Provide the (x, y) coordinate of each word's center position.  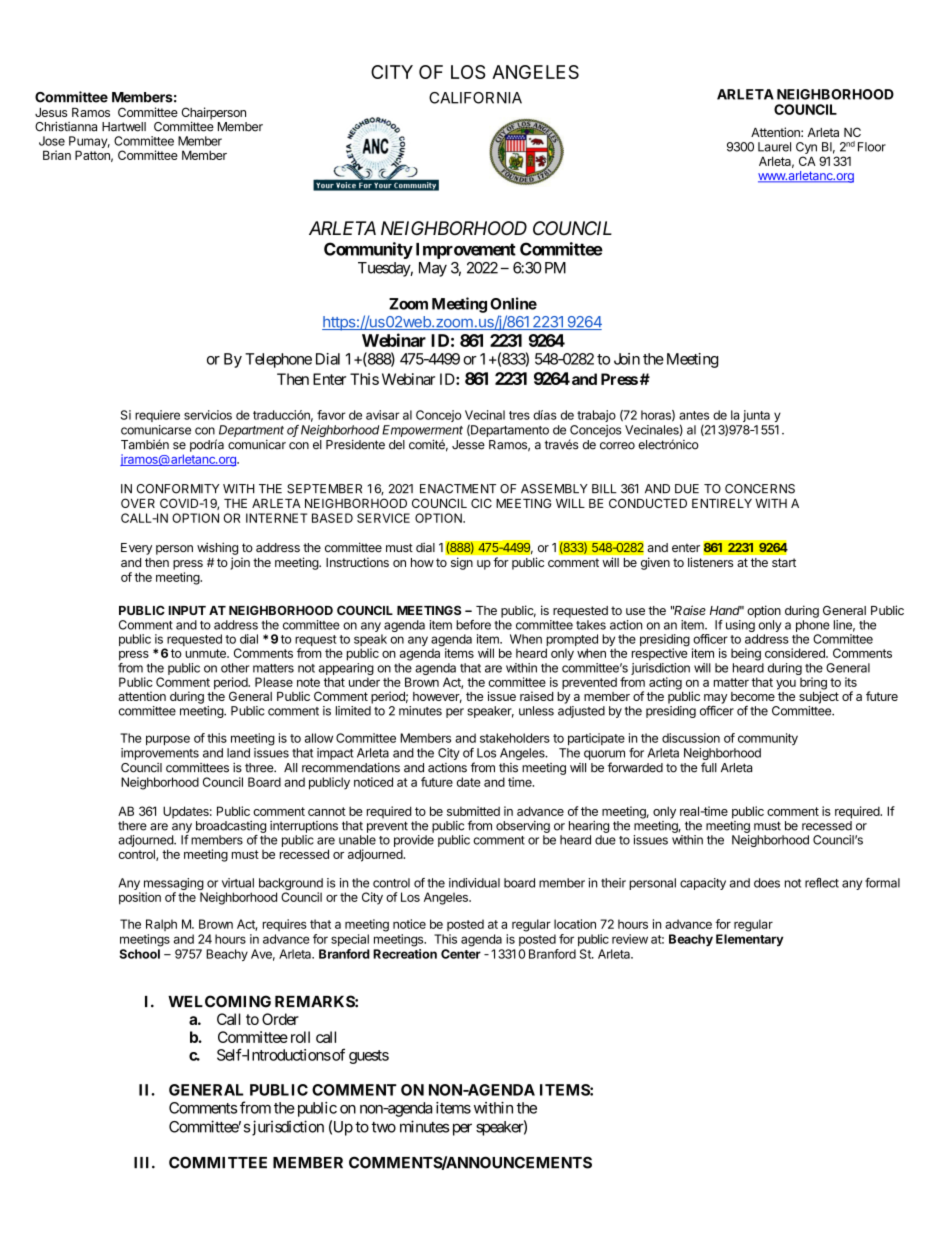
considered (796, 653)
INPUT (187, 610)
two (383, 1127)
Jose (52, 141)
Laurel (774, 147)
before (473, 625)
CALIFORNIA (475, 98)
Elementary (750, 940)
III (143, 1162)
